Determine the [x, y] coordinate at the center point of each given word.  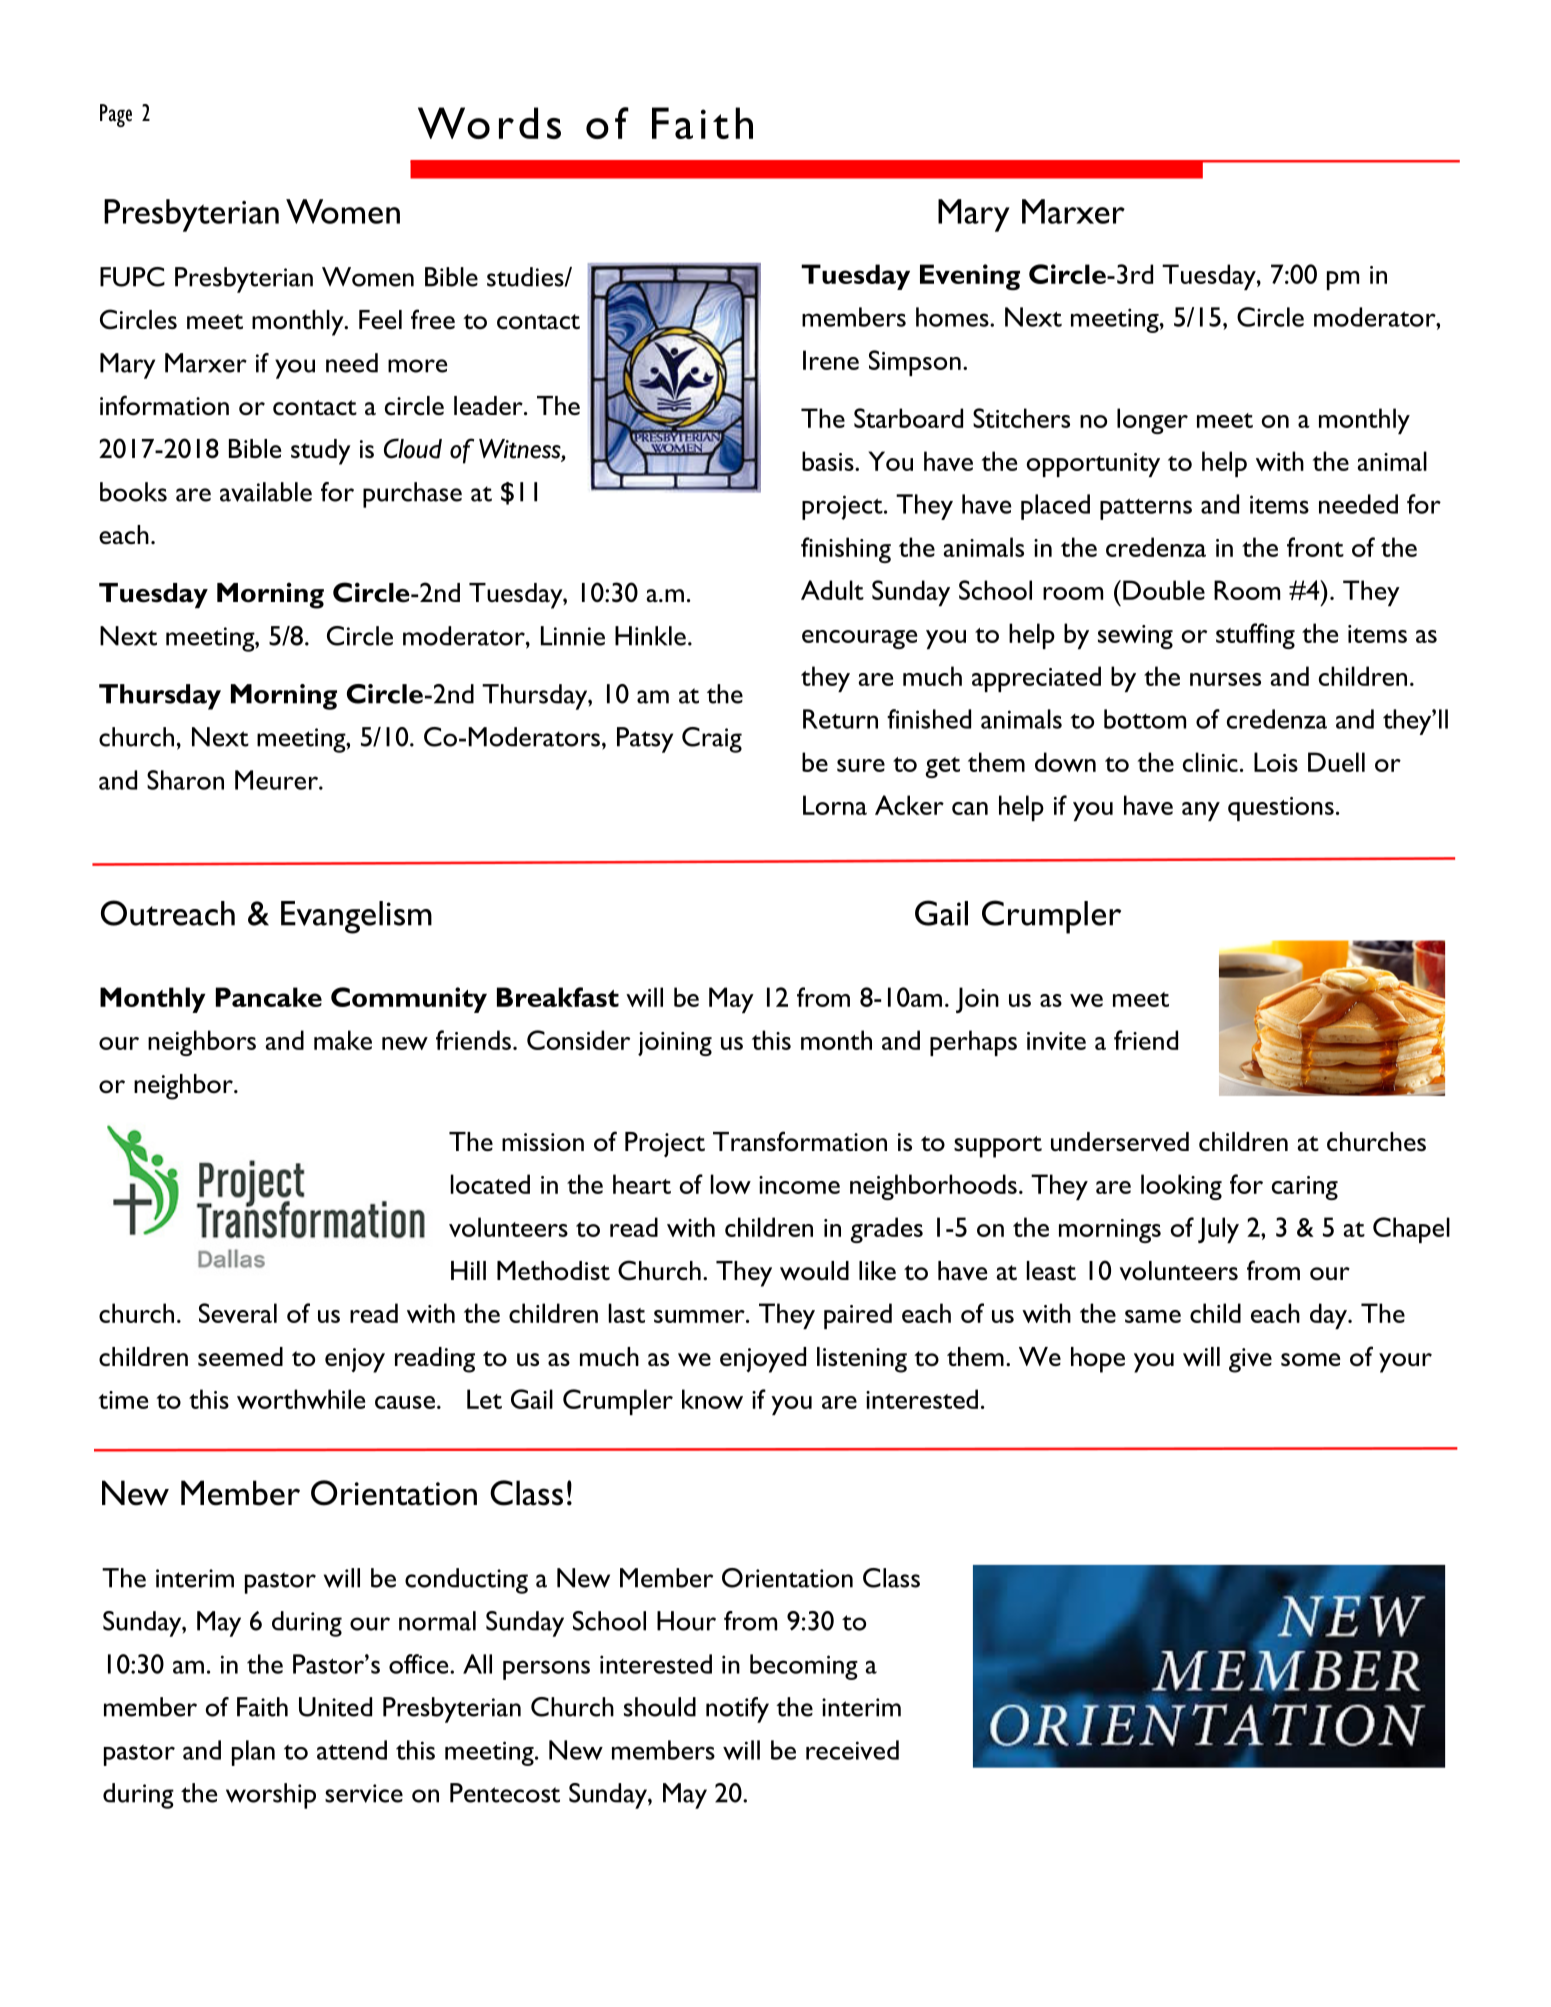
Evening [970, 277]
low [731, 1184]
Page [116, 115]
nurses [1225, 679]
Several [238, 1313]
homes [953, 317]
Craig [712, 740]
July [1218, 1230]
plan [253, 1753]
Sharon [185, 780]
